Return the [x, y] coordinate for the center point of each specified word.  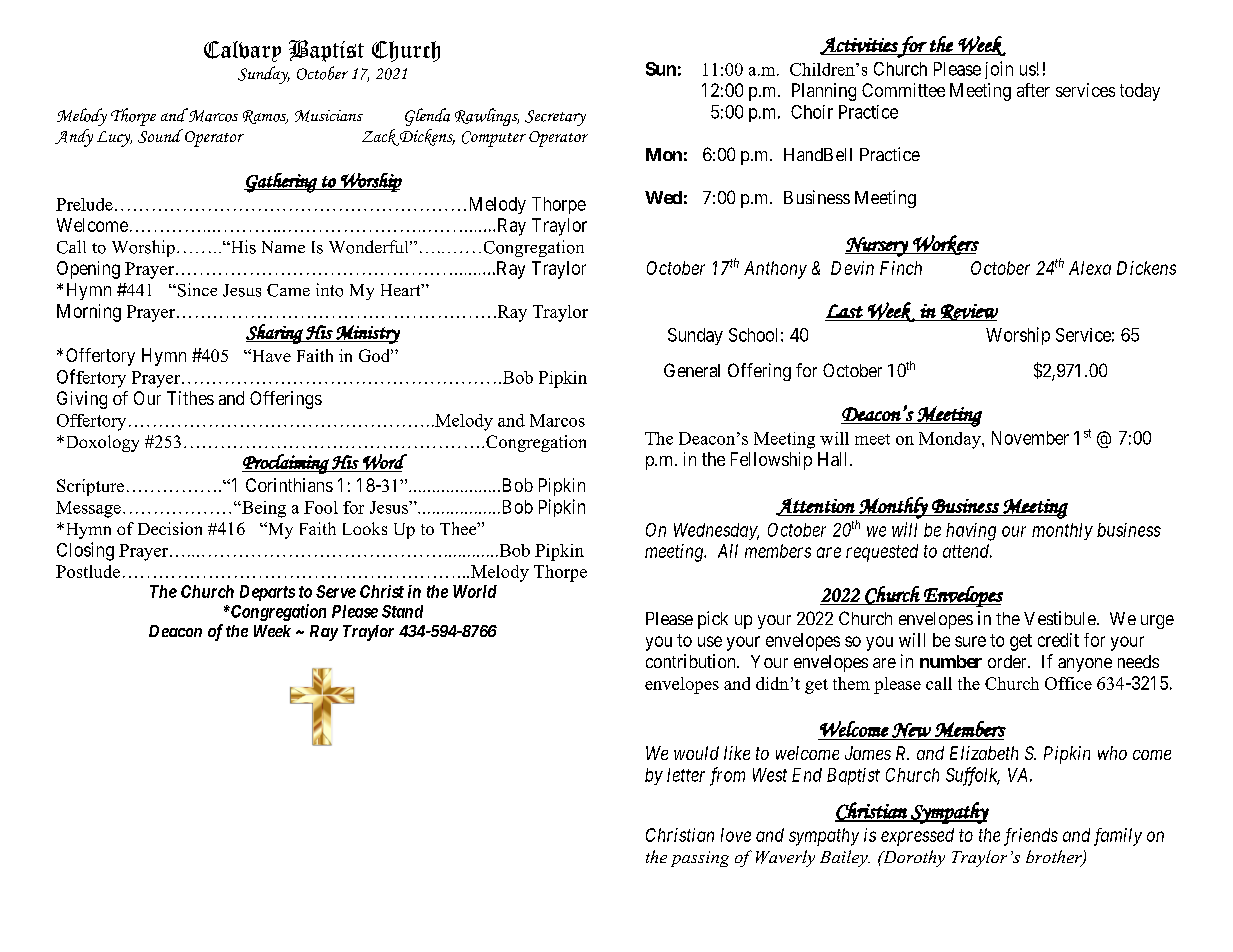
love [736, 835]
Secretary [555, 118]
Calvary [242, 51]
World [475, 591]
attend [967, 551]
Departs [267, 593]
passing [700, 859]
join [999, 70]
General [692, 370]
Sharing [275, 334]
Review [968, 312]
